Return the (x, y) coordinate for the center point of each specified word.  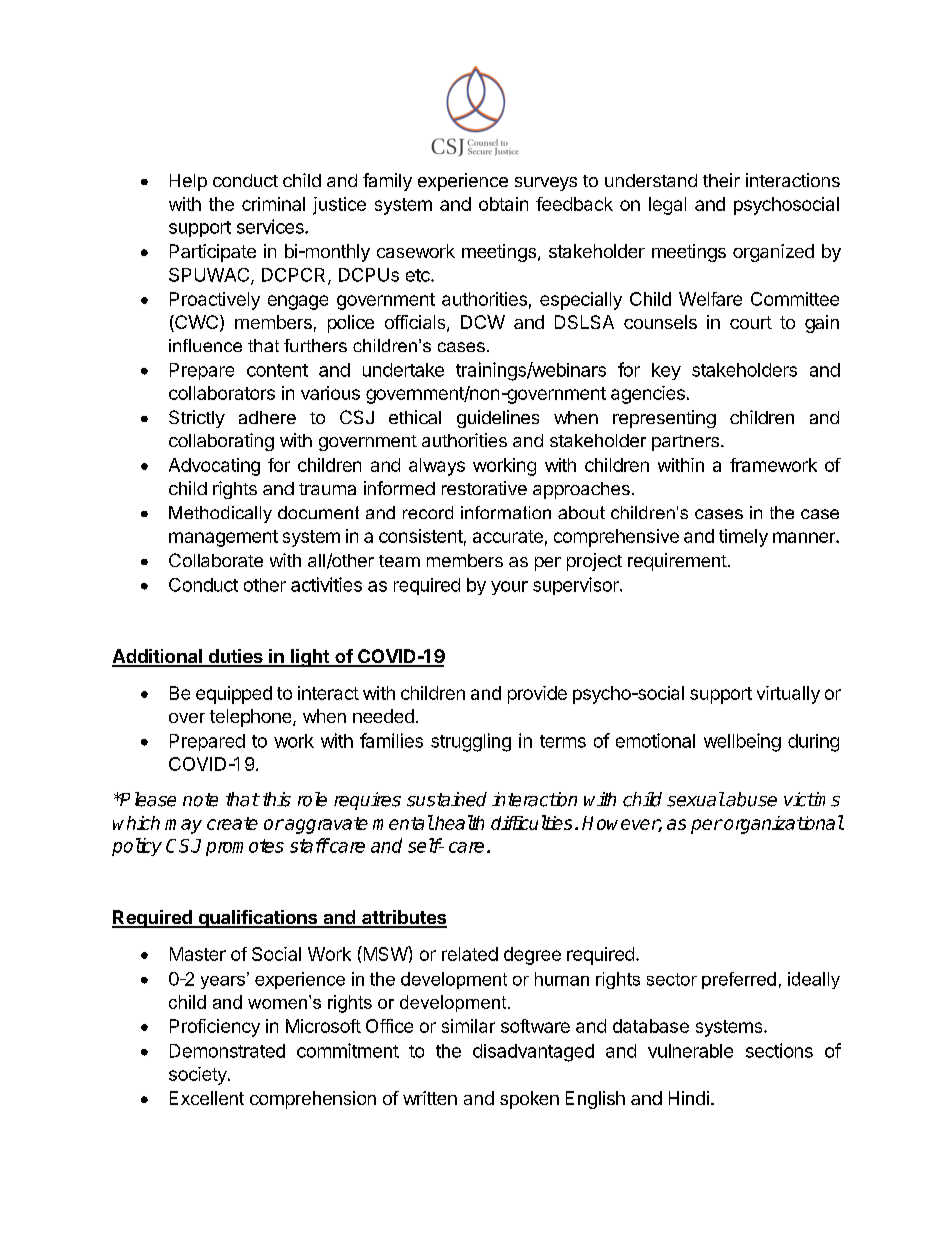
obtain (503, 204)
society (199, 1076)
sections (779, 1050)
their (721, 180)
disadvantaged (533, 1053)
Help (188, 182)
